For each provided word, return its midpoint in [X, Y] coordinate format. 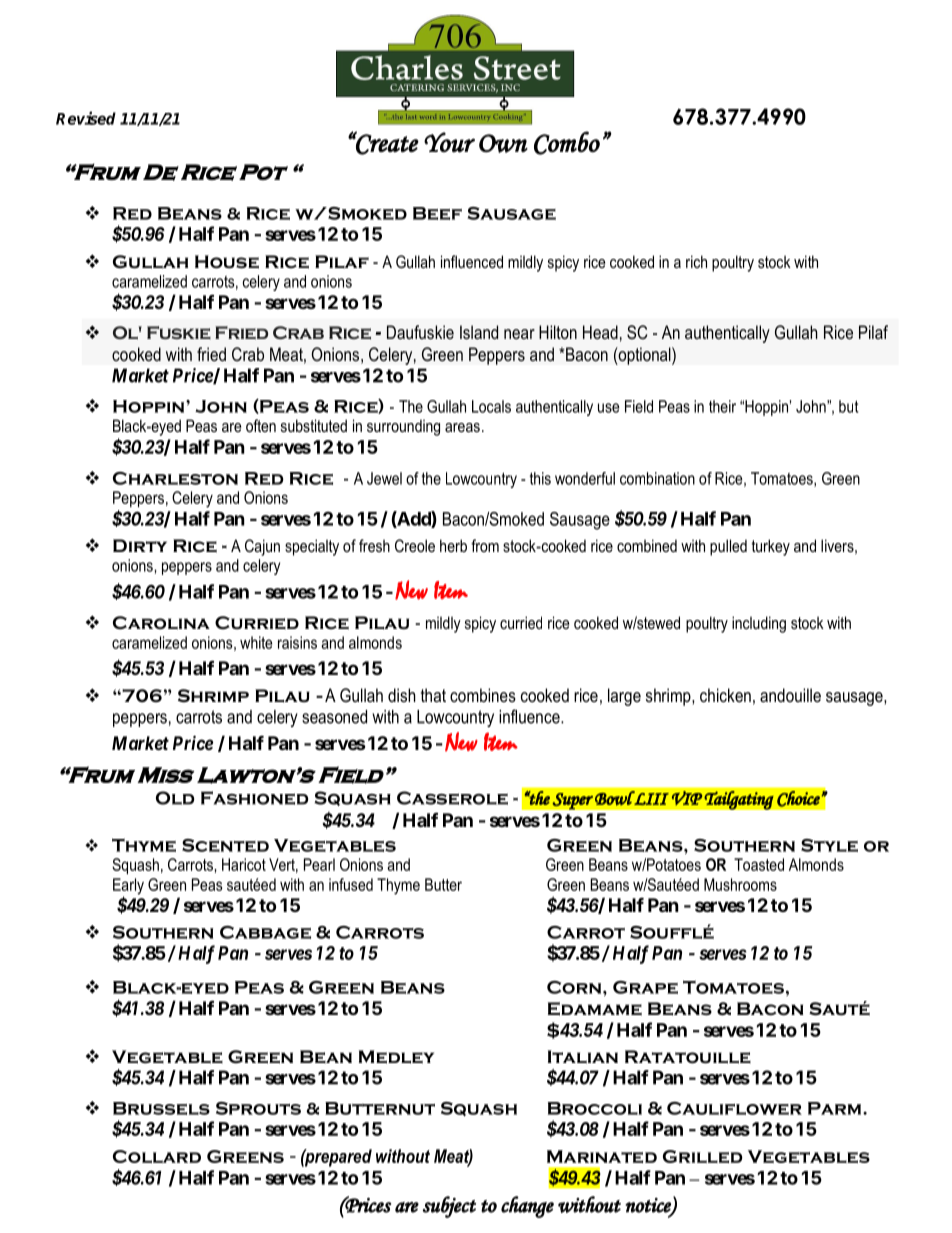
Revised [86, 118]
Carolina [161, 623]
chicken [725, 695]
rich [696, 261]
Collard [157, 1156]
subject [449, 1207]
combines [483, 695]
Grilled [703, 1156]
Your [449, 142]
